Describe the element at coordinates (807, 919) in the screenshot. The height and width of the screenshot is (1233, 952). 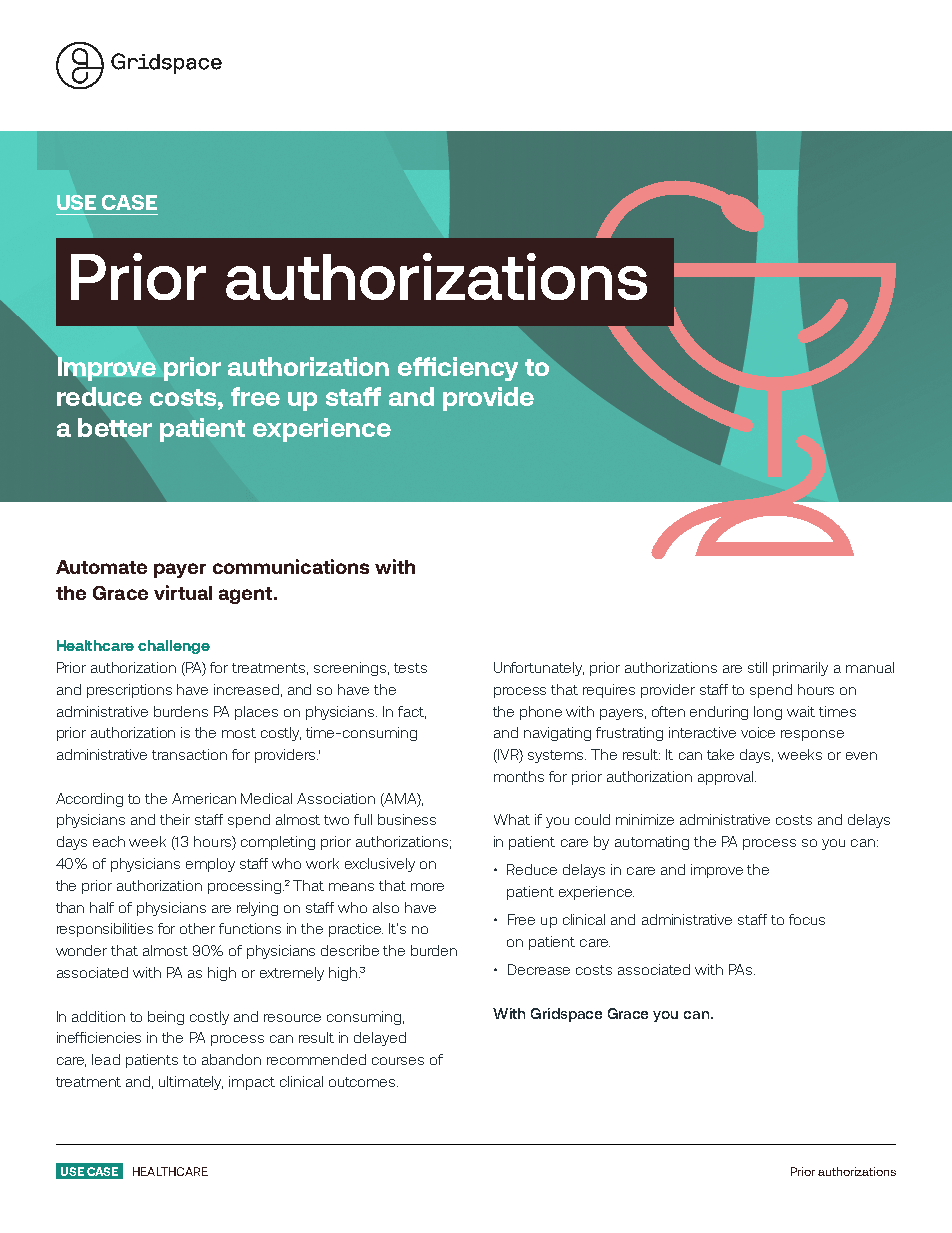
I see `focus` at that location.
